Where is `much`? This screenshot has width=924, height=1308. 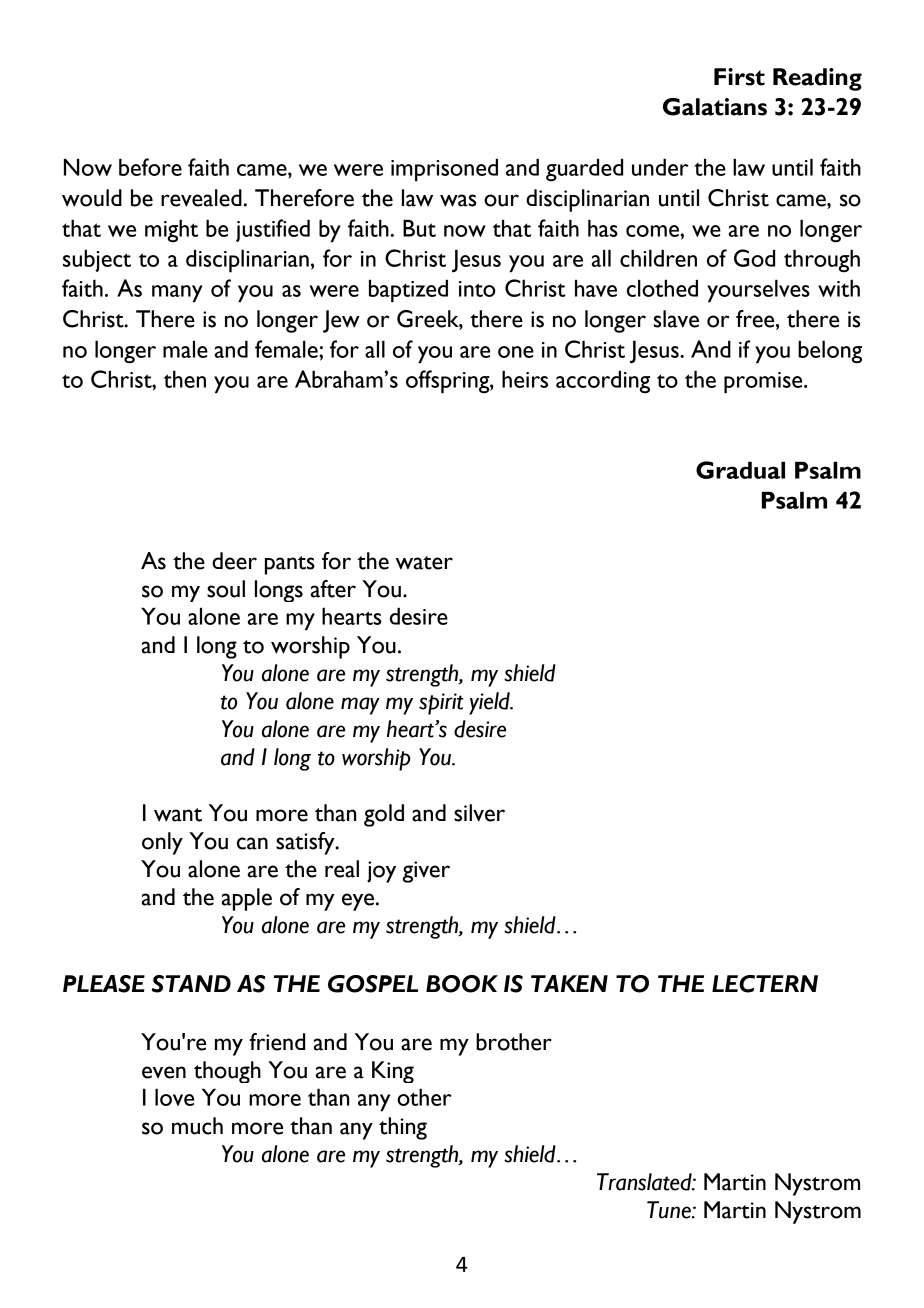
much is located at coordinates (197, 1126).
